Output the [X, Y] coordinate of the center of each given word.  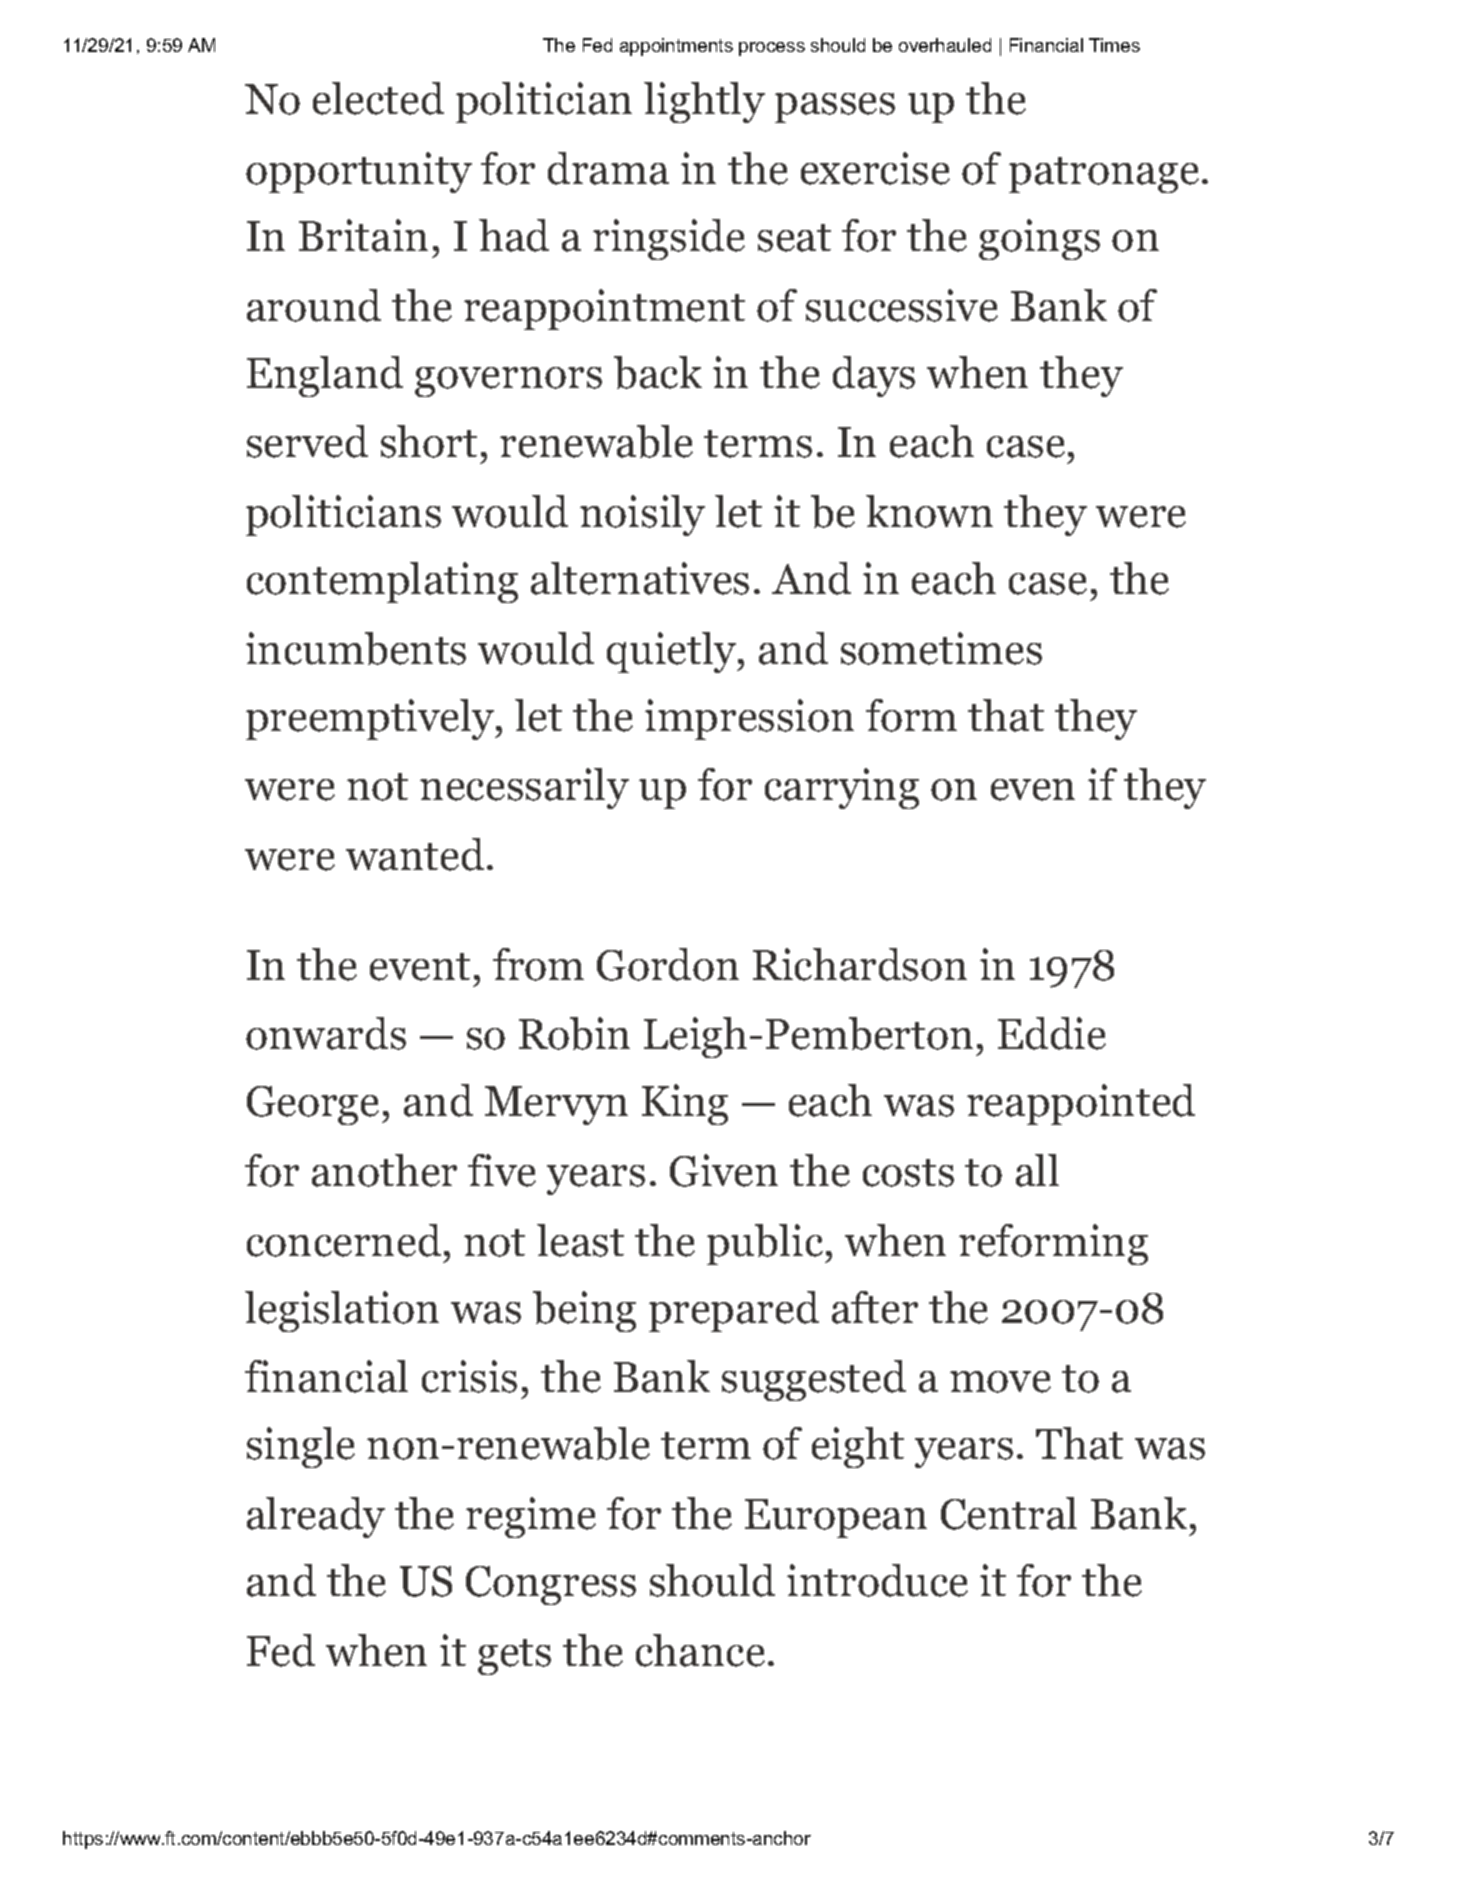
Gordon [668, 964]
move [1000, 1382]
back [658, 372]
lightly [704, 102]
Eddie [1052, 1033]
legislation [342, 1311]
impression [749, 719]
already [316, 1517]
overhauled [945, 45]
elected [378, 98]
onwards [326, 1033]
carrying [842, 788]
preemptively [371, 719]
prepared [734, 1311]
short [429, 441]
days [874, 376]
